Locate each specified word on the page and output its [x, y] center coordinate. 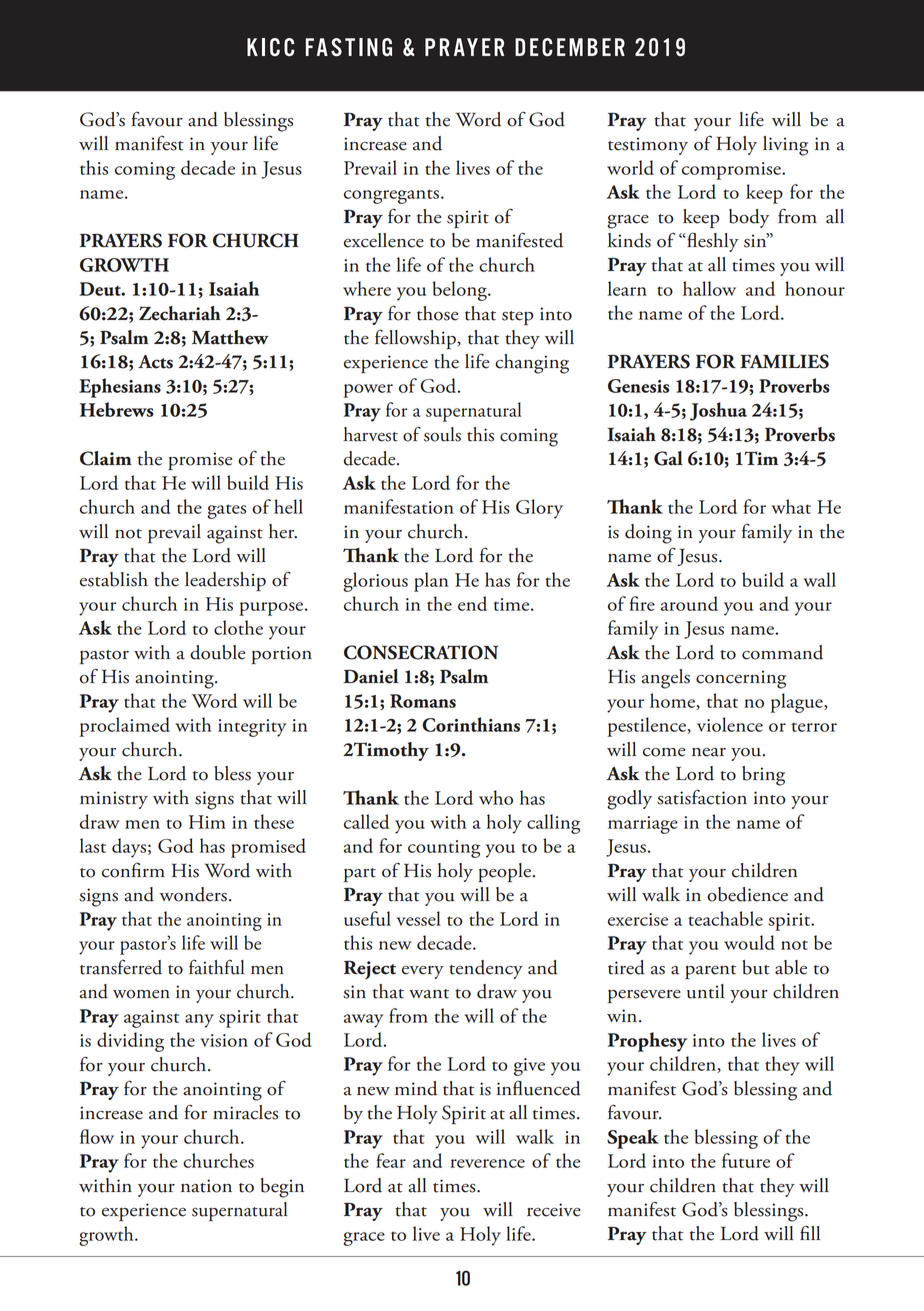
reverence [487, 1163]
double [217, 652]
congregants [391, 196]
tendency [486, 969]
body [749, 218]
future [746, 1160]
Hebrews [117, 409]
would [749, 942]
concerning [741, 679]
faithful [217, 967]
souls [442, 434]
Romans [423, 701]
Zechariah [180, 313]
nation [206, 1186]
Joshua [718, 411]
